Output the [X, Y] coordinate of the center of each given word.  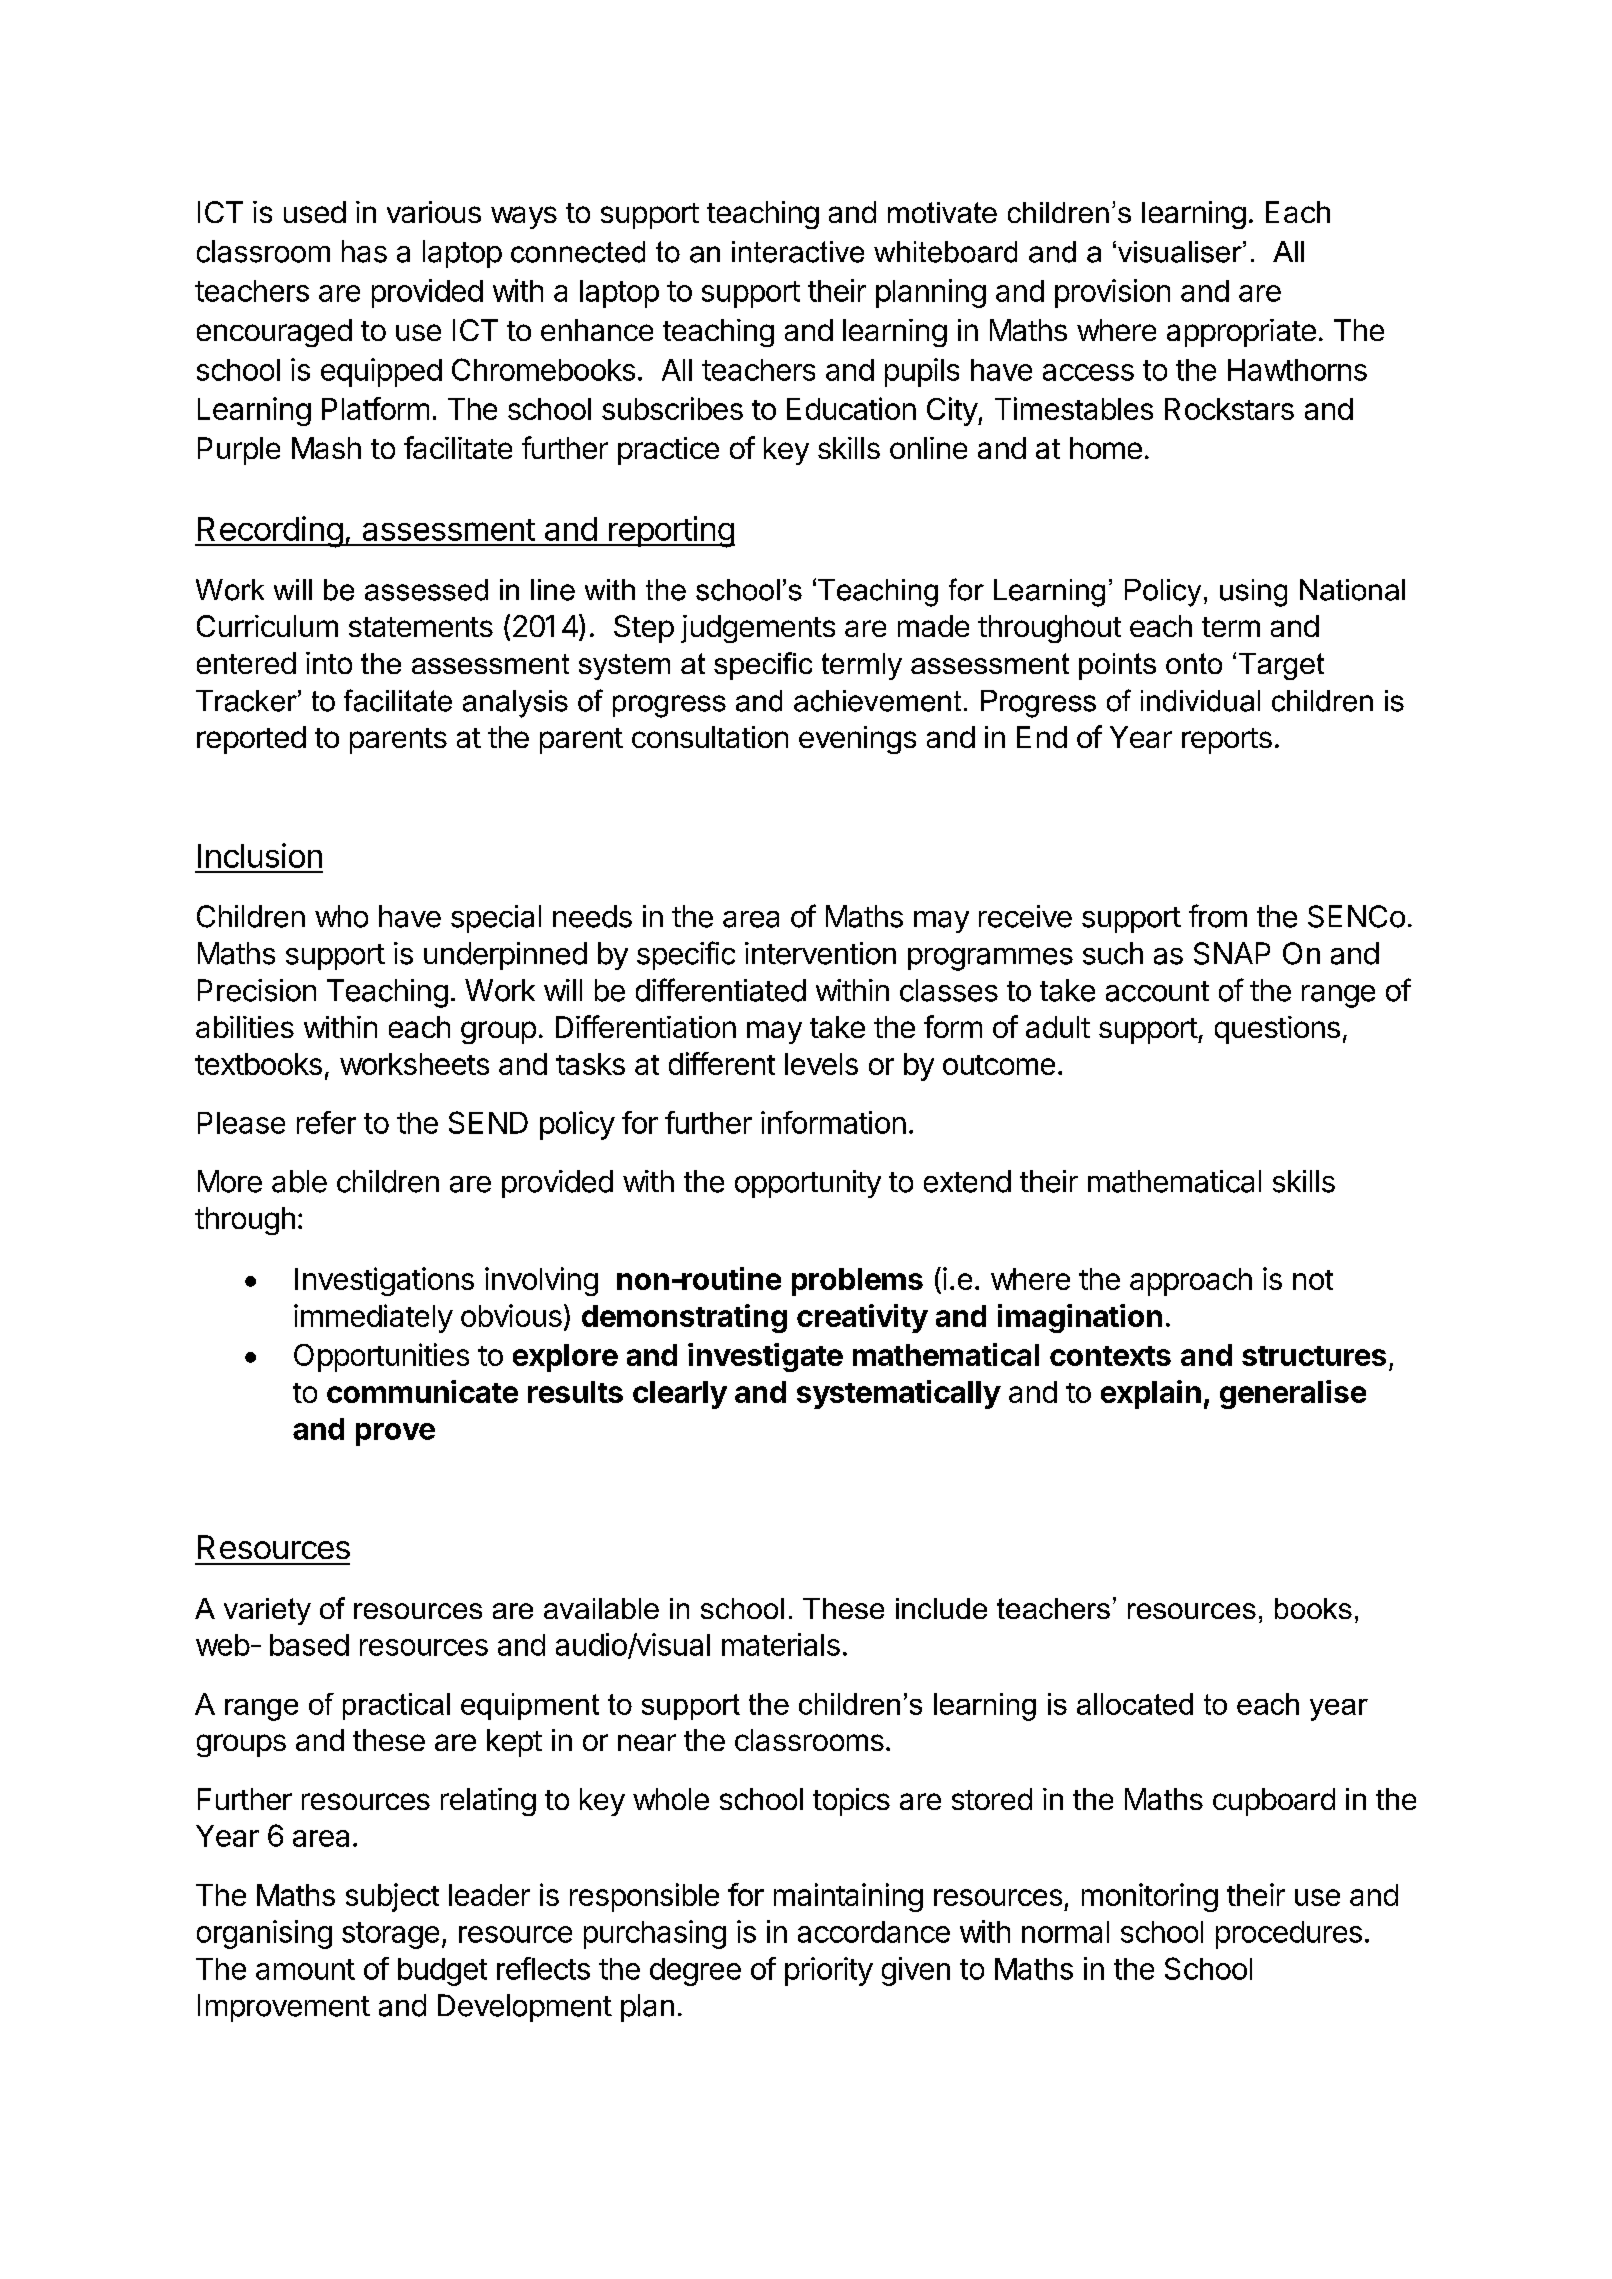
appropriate [1241, 333]
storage [390, 1935]
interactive [798, 252]
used [315, 212]
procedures [1289, 1935]
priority [829, 1971]
